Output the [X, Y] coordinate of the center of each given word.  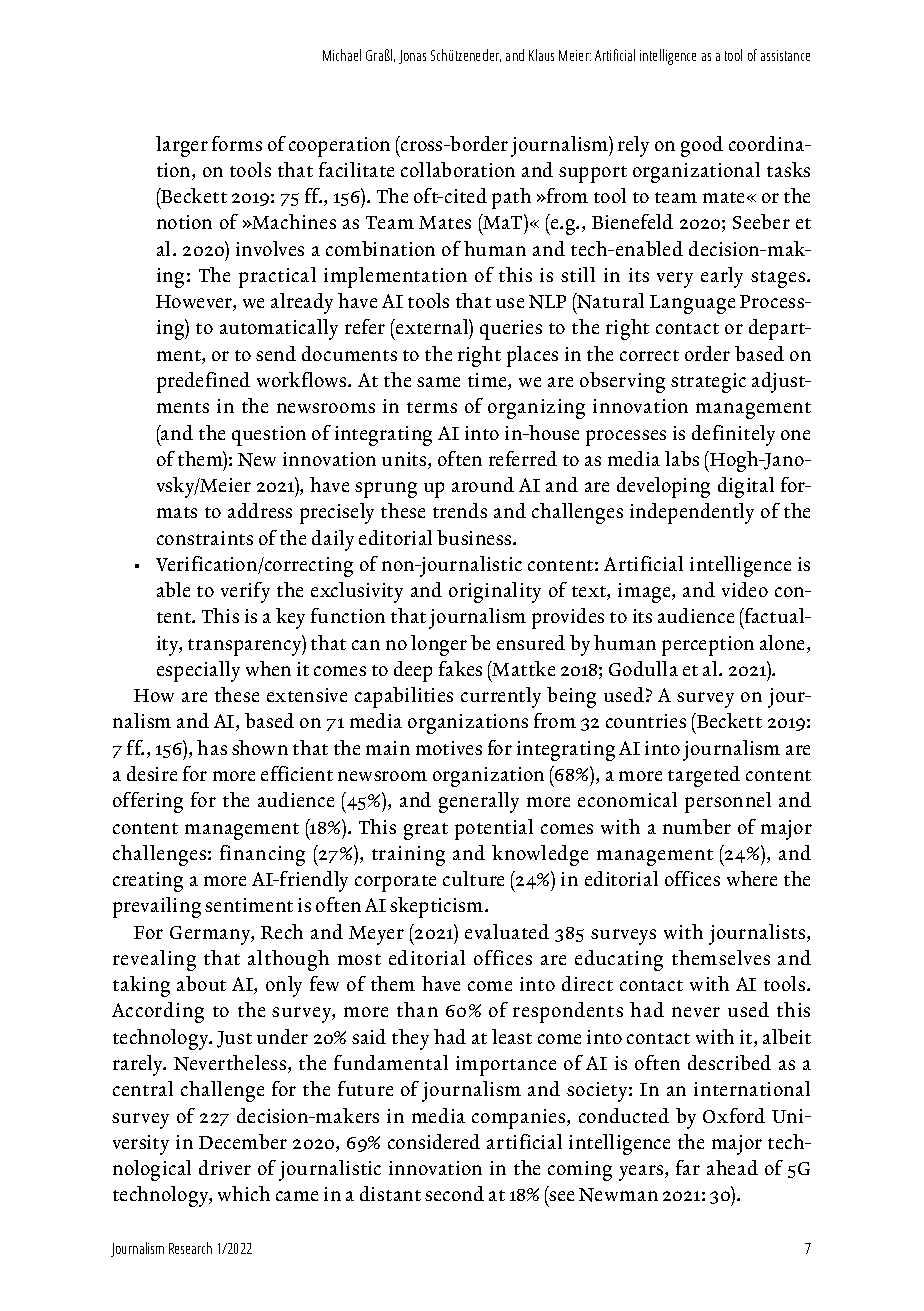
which [244, 1193]
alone [784, 644]
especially [198, 671]
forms [237, 143]
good [702, 146]
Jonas [412, 57]
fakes [460, 668]
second [454, 1193]
